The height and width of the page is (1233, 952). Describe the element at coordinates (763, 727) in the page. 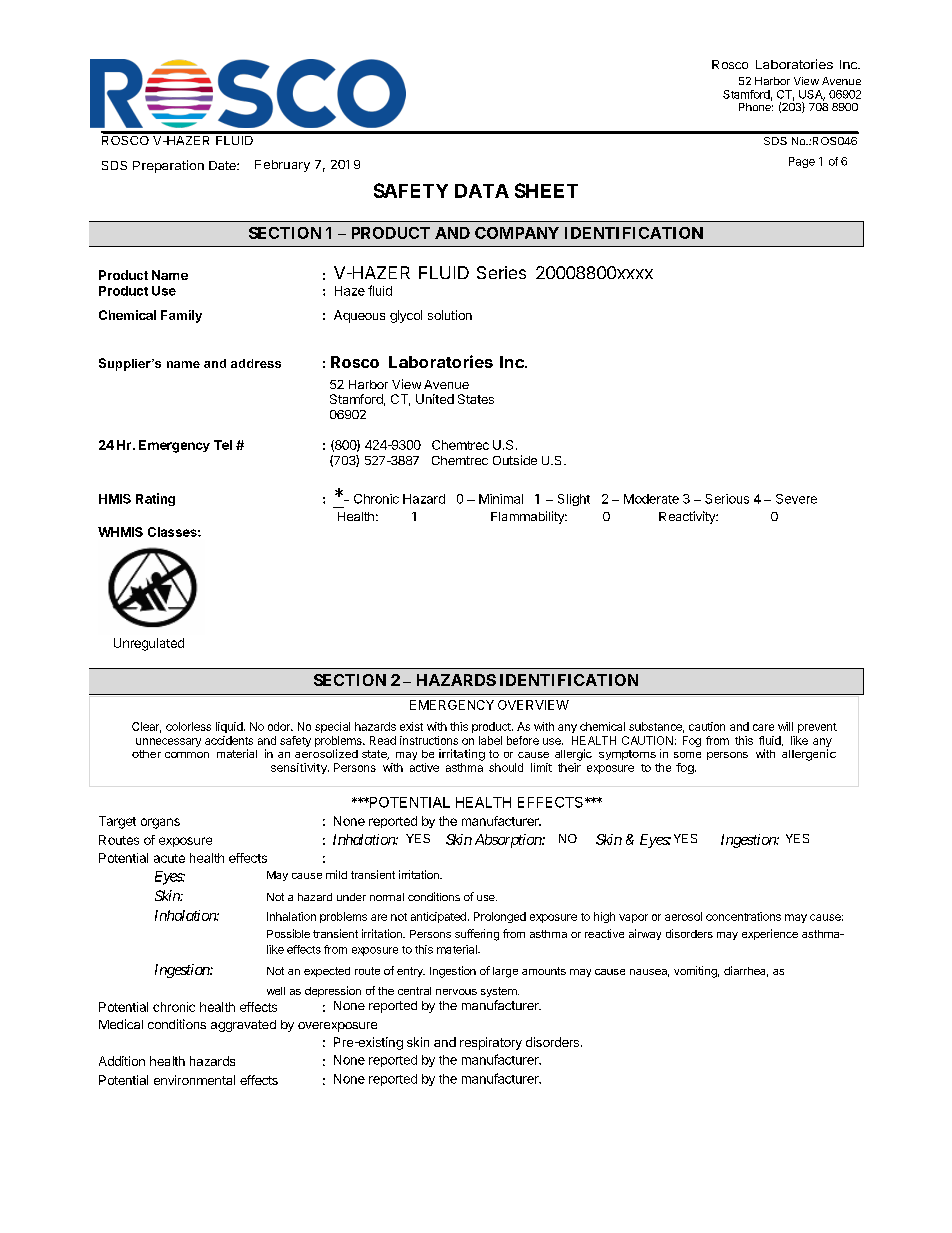

I see `care` at that location.
